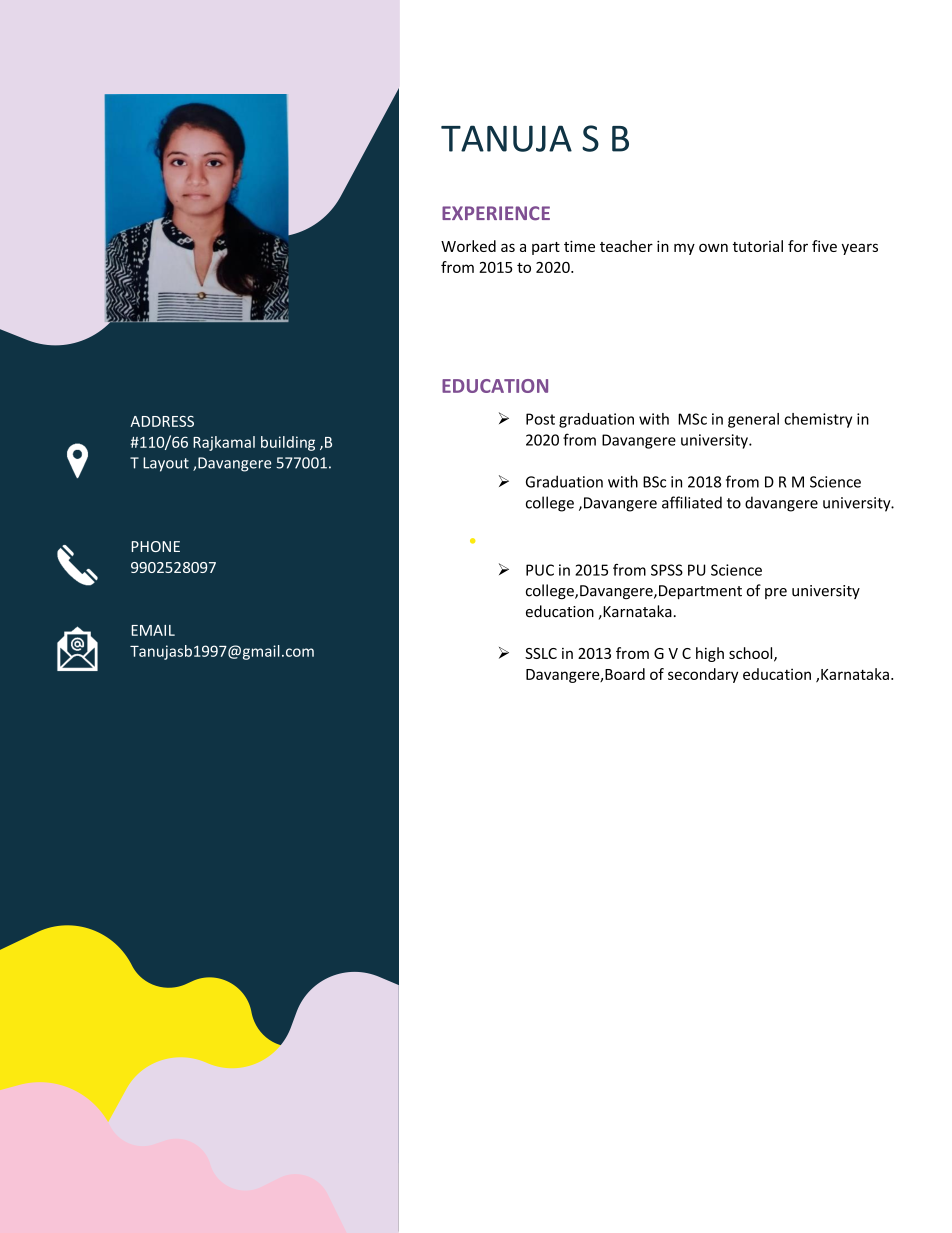 The image size is (952, 1233). Describe the element at coordinates (468, 246) in the screenshot. I see `Worked` at that location.
